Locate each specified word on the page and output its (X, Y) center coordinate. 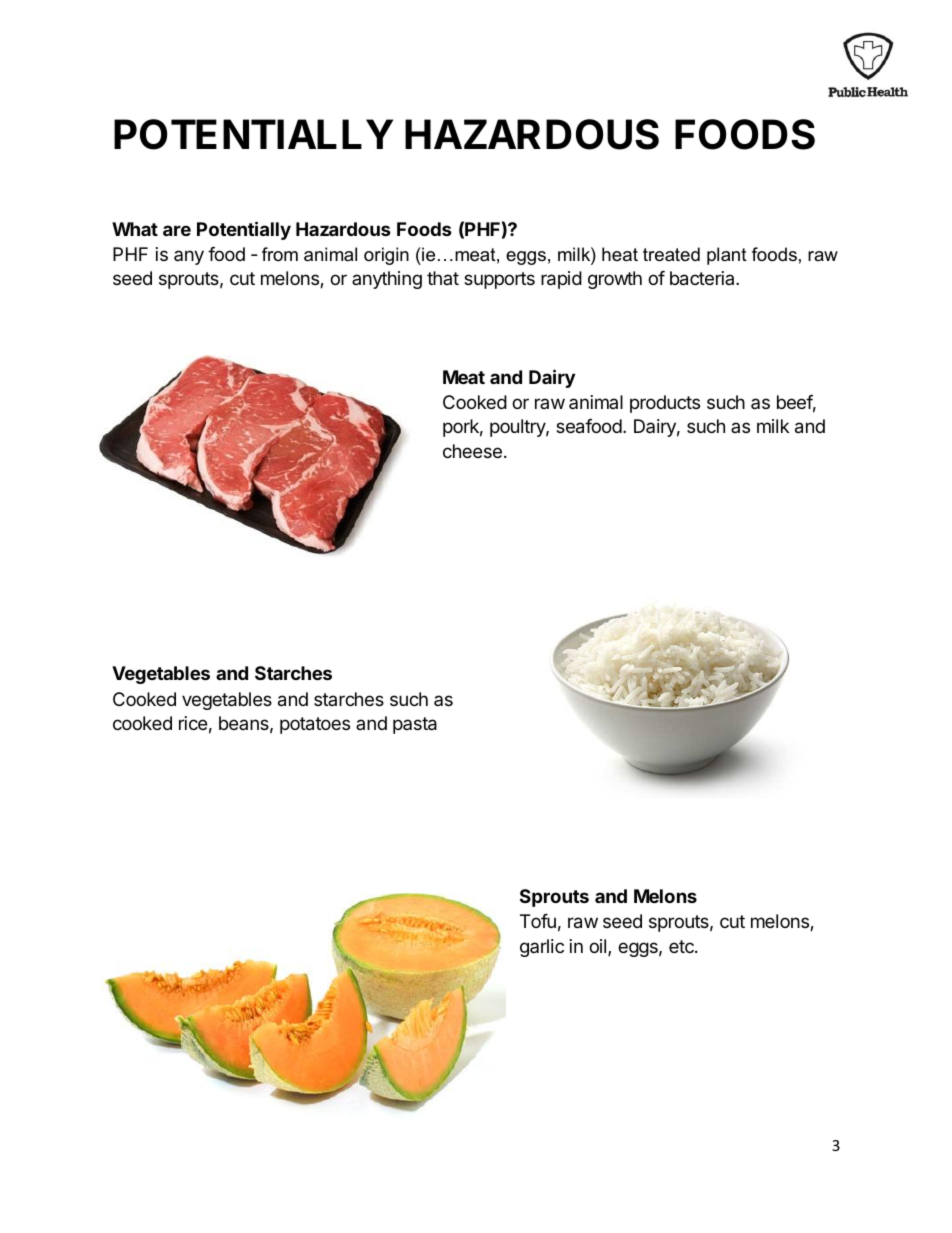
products (665, 404)
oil (597, 946)
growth (615, 280)
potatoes (315, 725)
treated (671, 254)
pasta (415, 725)
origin (386, 256)
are (177, 230)
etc (682, 946)
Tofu (538, 921)
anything (387, 280)
